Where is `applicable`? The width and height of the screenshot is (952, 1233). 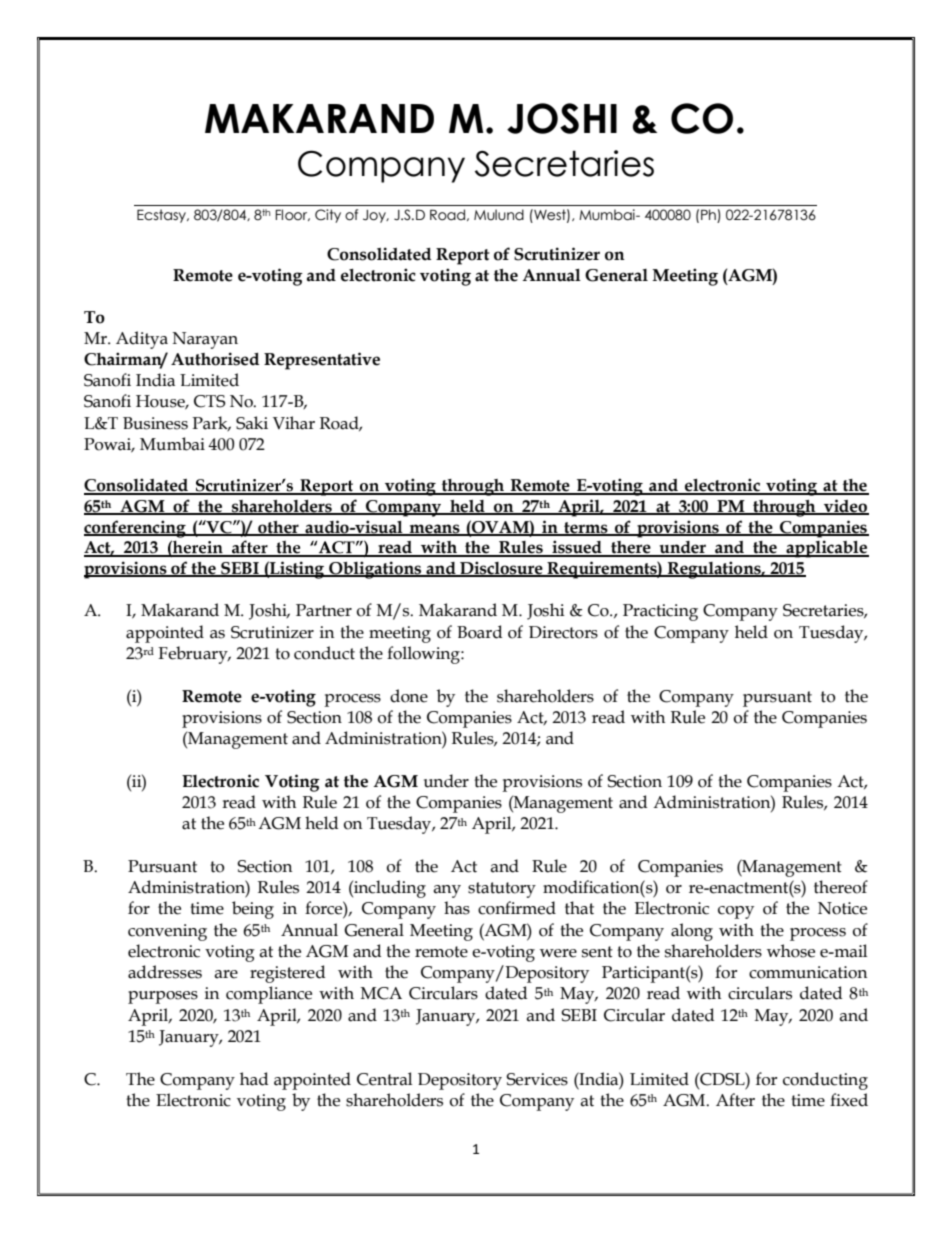
applicable is located at coordinates (826, 549).
